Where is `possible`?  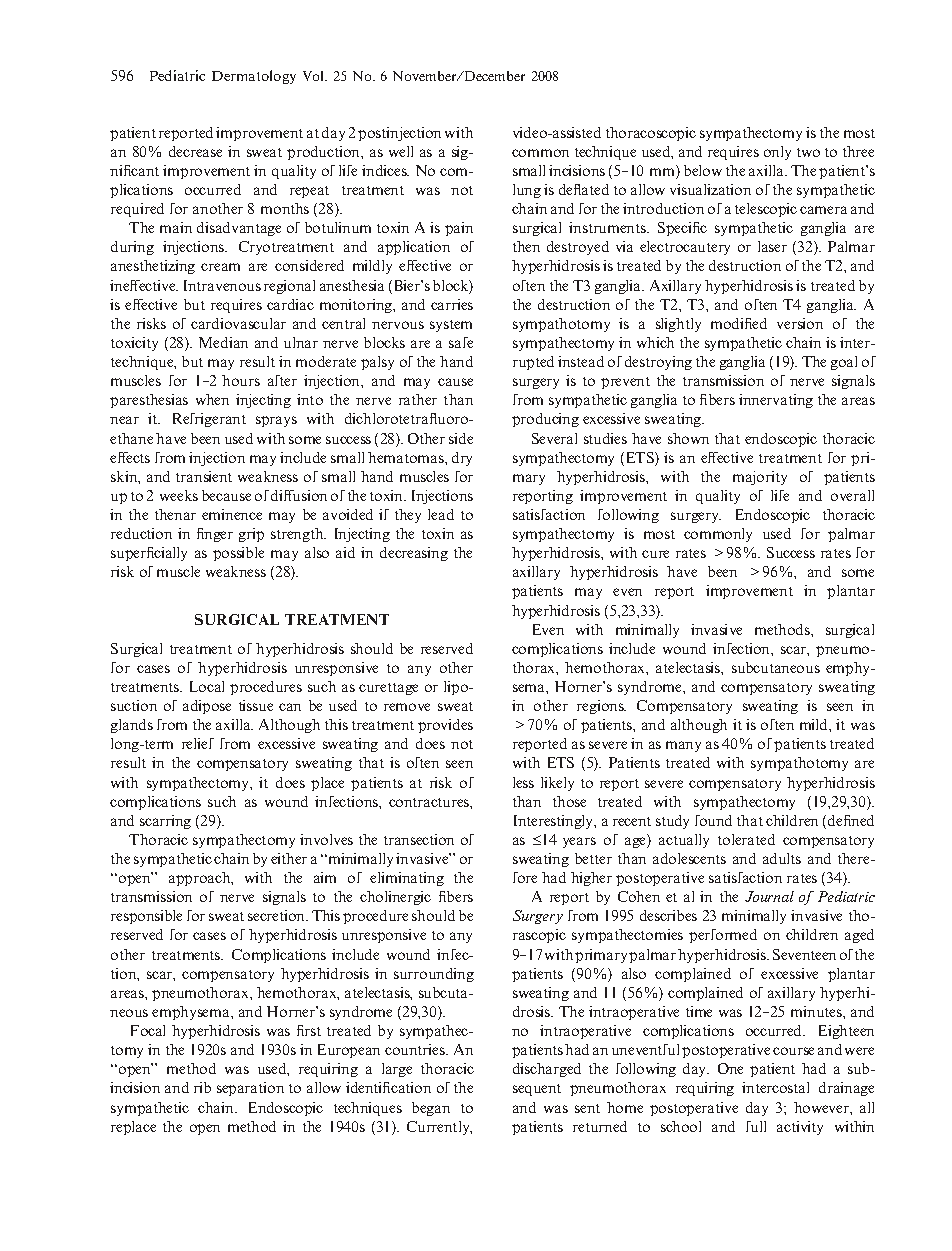 possible is located at coordinates (238, 554).
